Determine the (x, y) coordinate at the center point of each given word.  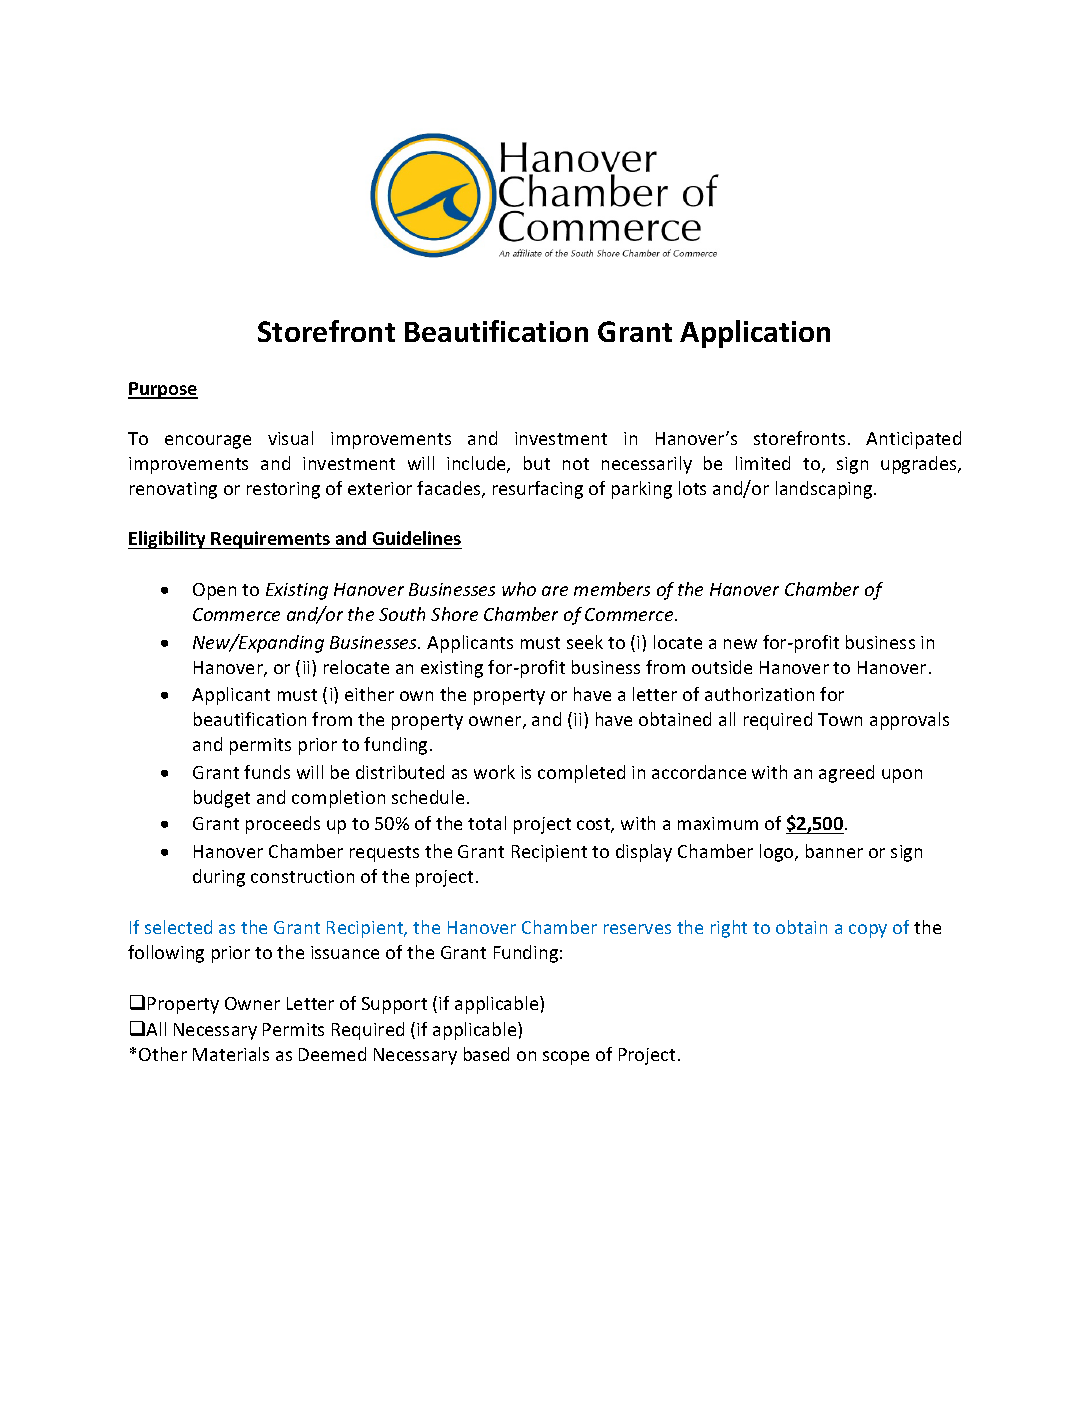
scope (566, 1058)
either (369, 694)
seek (585, 642)
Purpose (163, 390)
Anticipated (913, 440)
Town (840, 719)
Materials (231, 1054)
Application (755, 334)
